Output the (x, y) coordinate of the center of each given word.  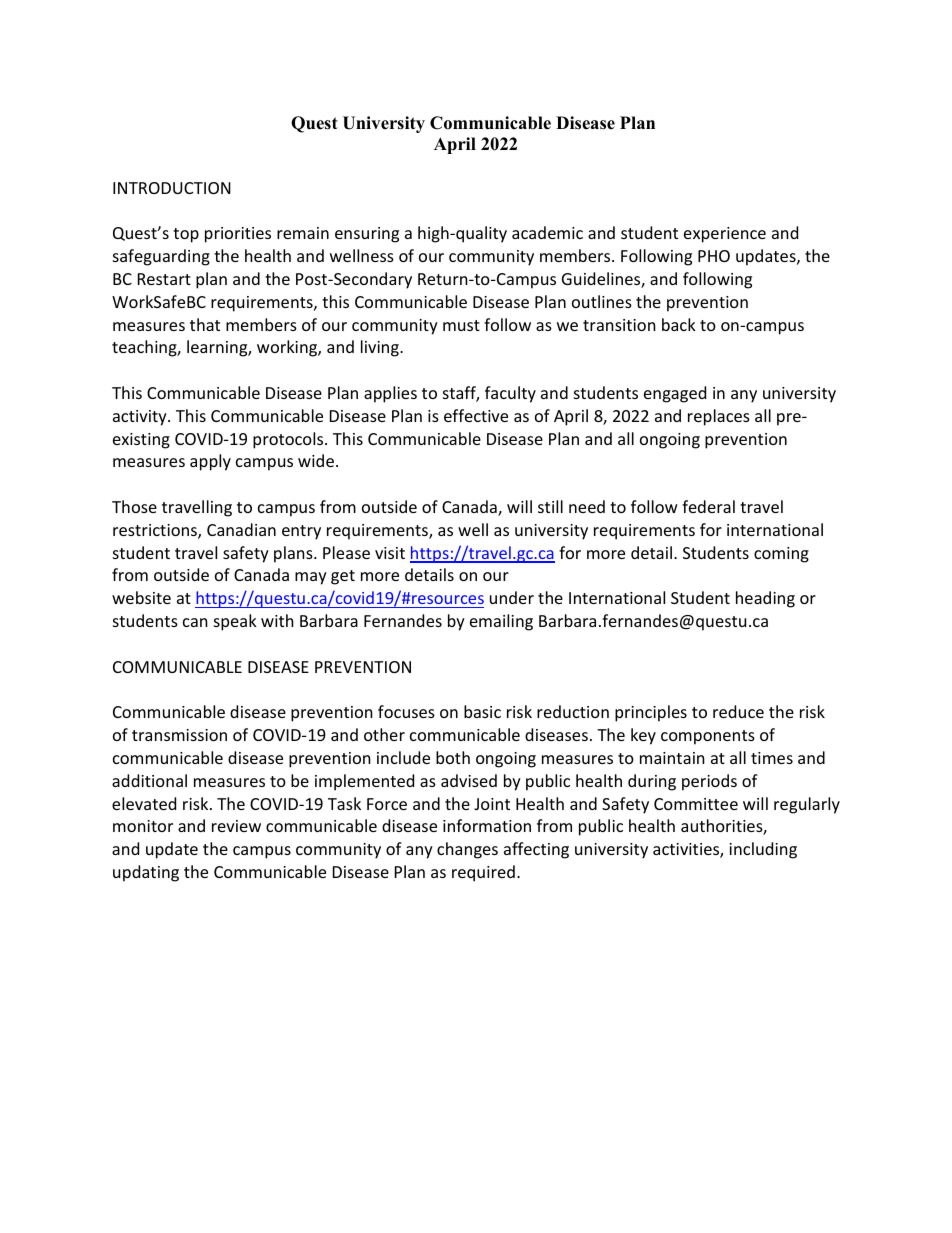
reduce (738, 711)
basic (482, 711)
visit (390, 553)
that (205, 324)
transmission (179, 735)
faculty (510, 394)
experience (725, 235)
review (236, 826)
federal (708, 506)
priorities (238, 235)
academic (547, 232)
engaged (675, 394)
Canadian (241, 529)
